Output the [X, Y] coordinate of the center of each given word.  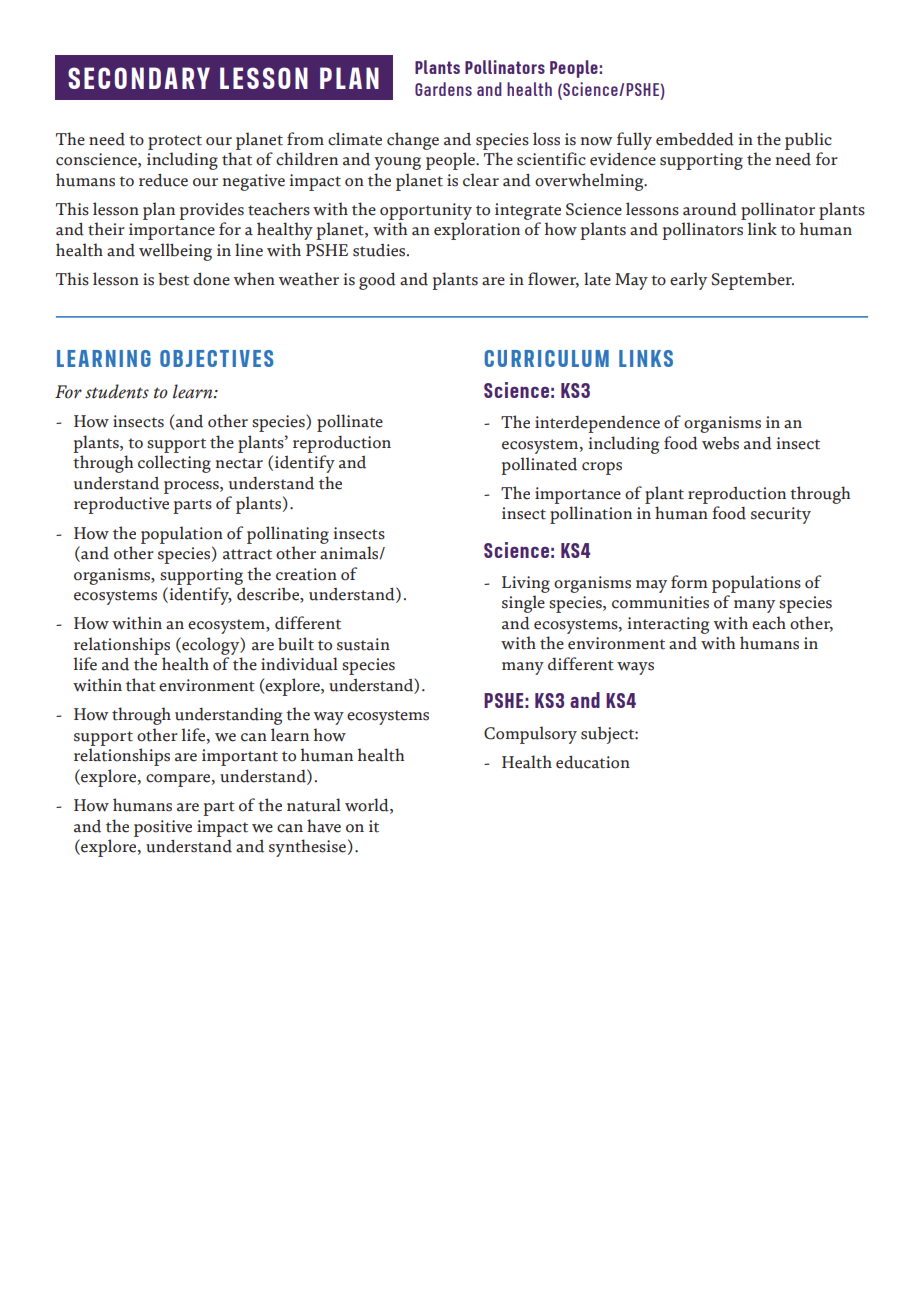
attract [247, 554]
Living [526, 584]
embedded [695, 139]
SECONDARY [139, 78]
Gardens [443, 89]
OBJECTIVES [216, 358]
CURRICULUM [547, 358]
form [689, 582]
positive [163, 828]
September [752, 281]
